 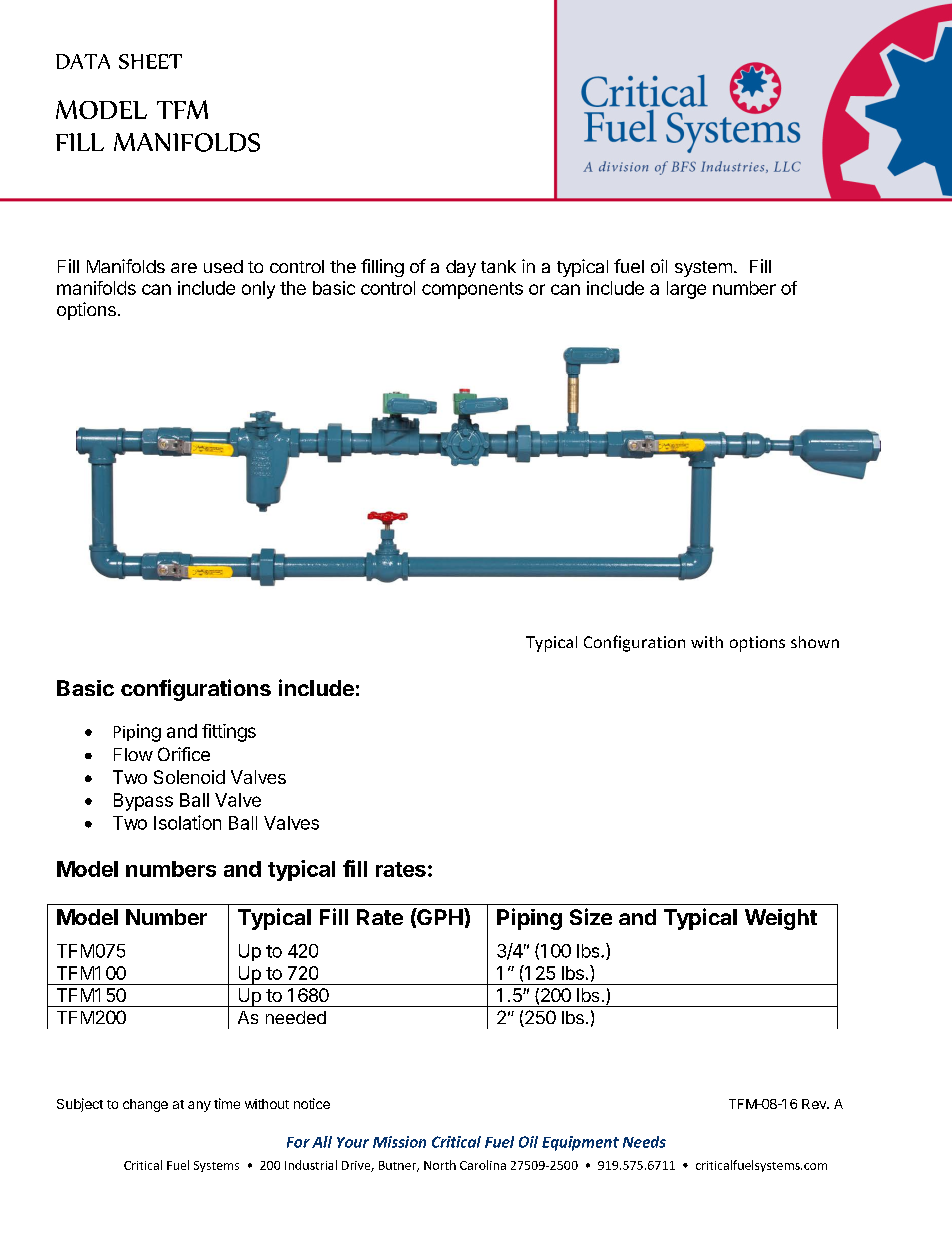 What do you see at coordinates (815, 642) in the screenshot?
I see `shown` at bounding box center [815, 642].
